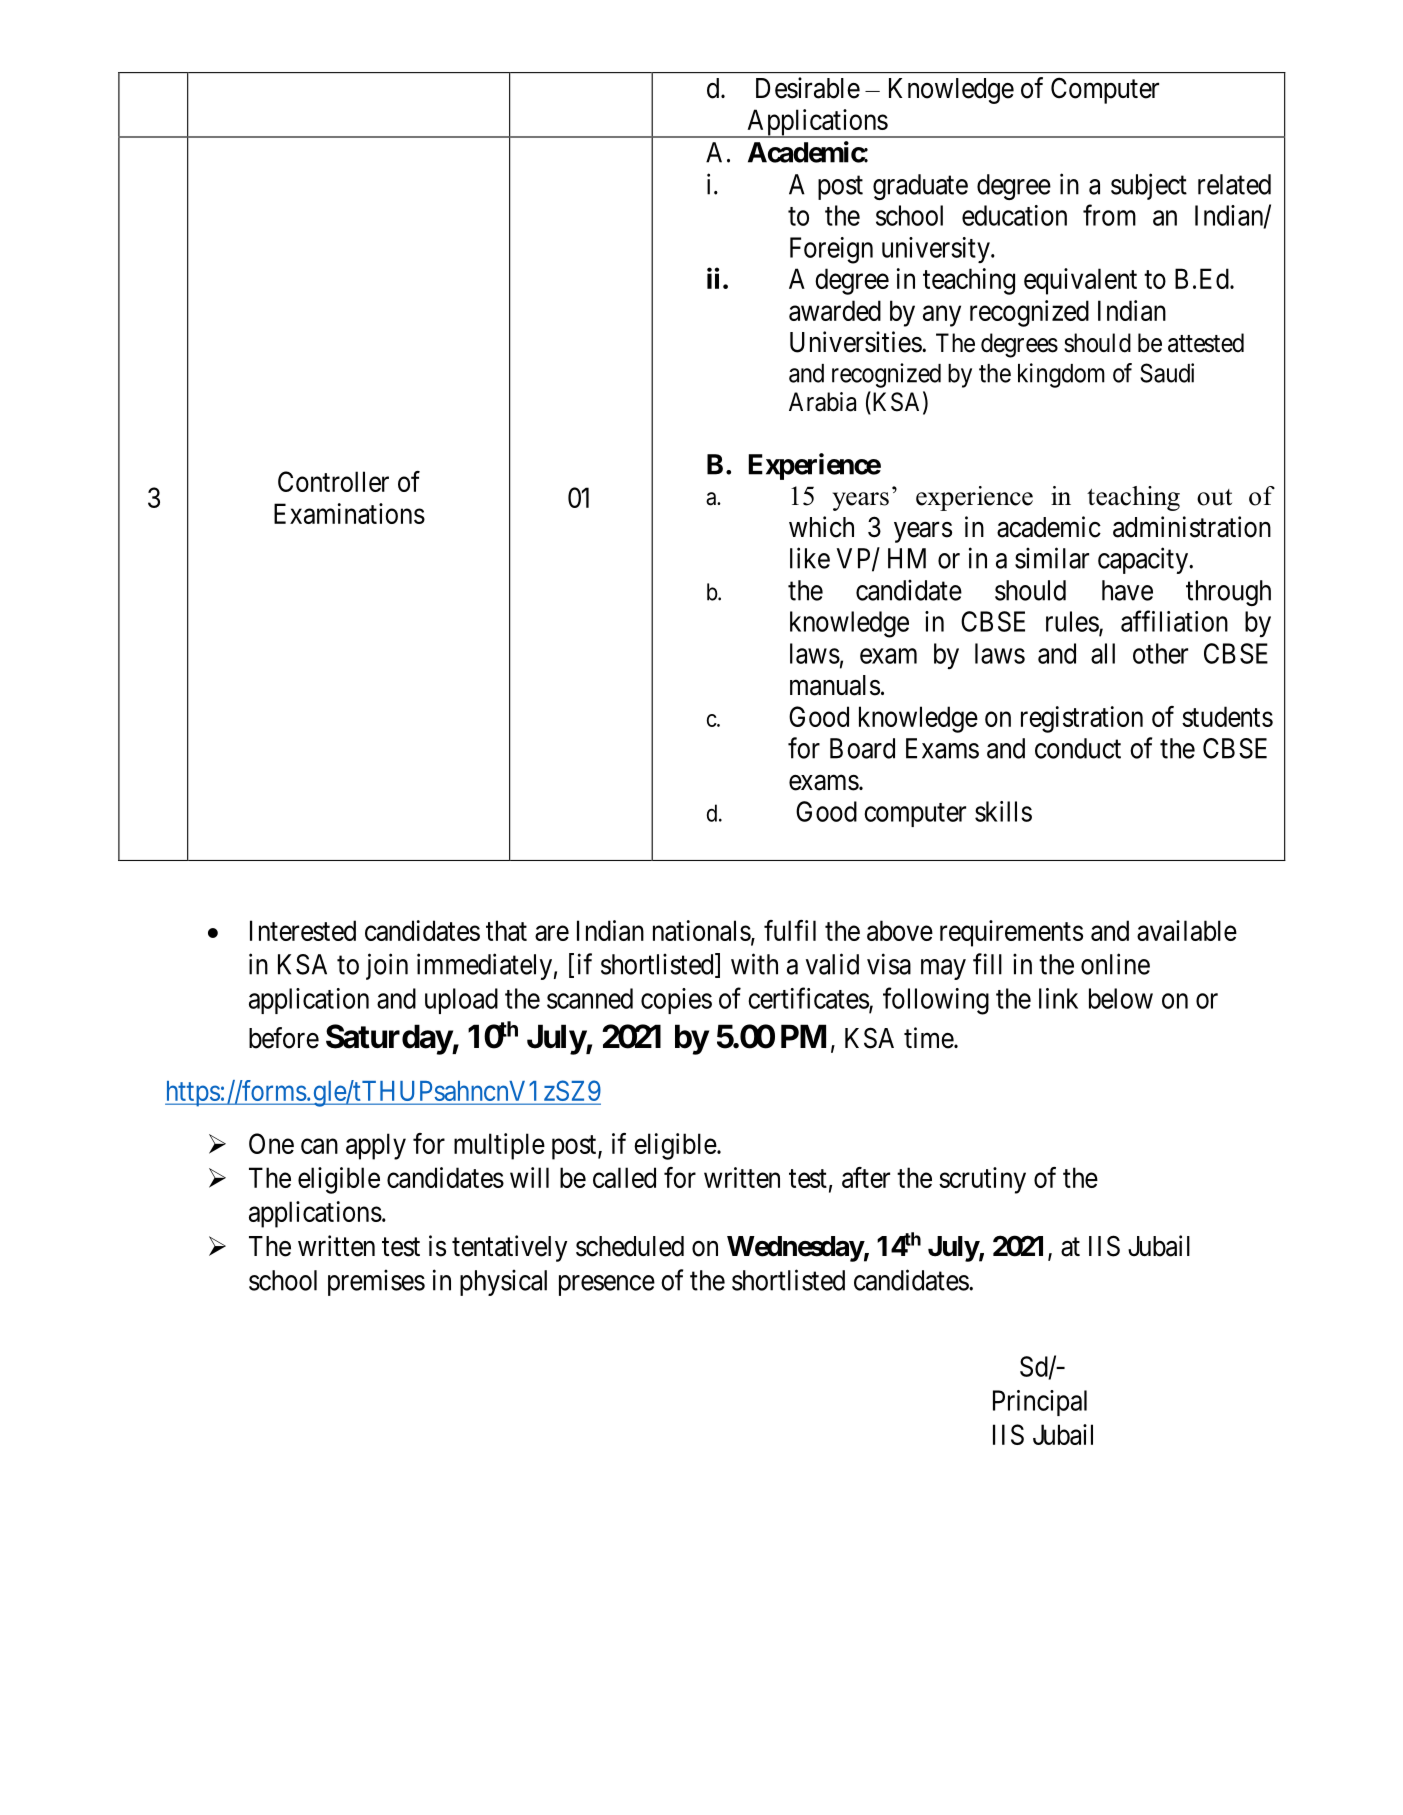 This document has width=1403, height=1815. I want to click on Interested, so click(303, 930).
